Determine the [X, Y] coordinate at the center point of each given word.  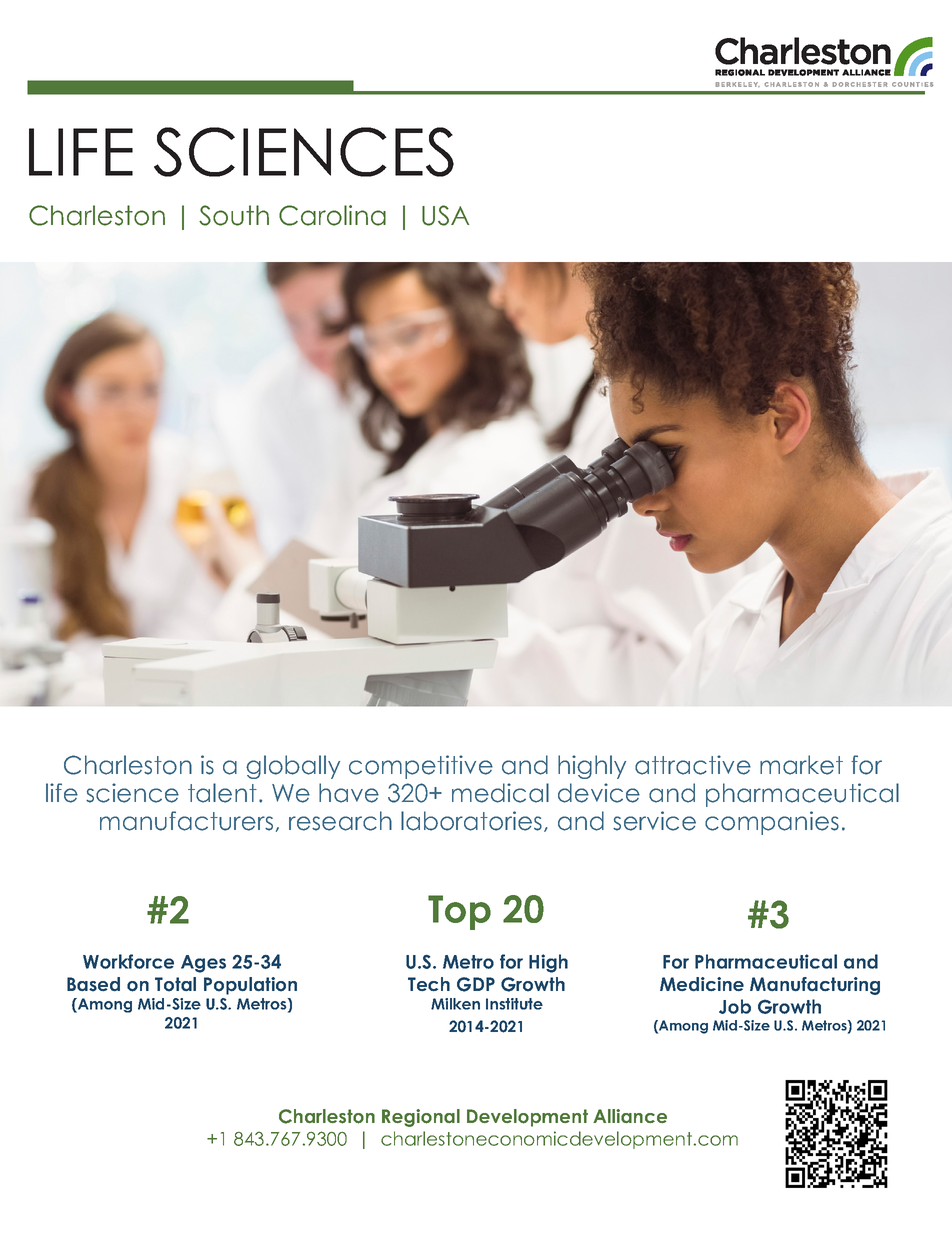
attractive [693, 765]
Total [175, 984]
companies [772, 823]
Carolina [332, 215]
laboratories [471, 821]
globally [293, 767]
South [234, 215]
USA [445, 215]
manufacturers [186, 821]
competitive [421, 767]
